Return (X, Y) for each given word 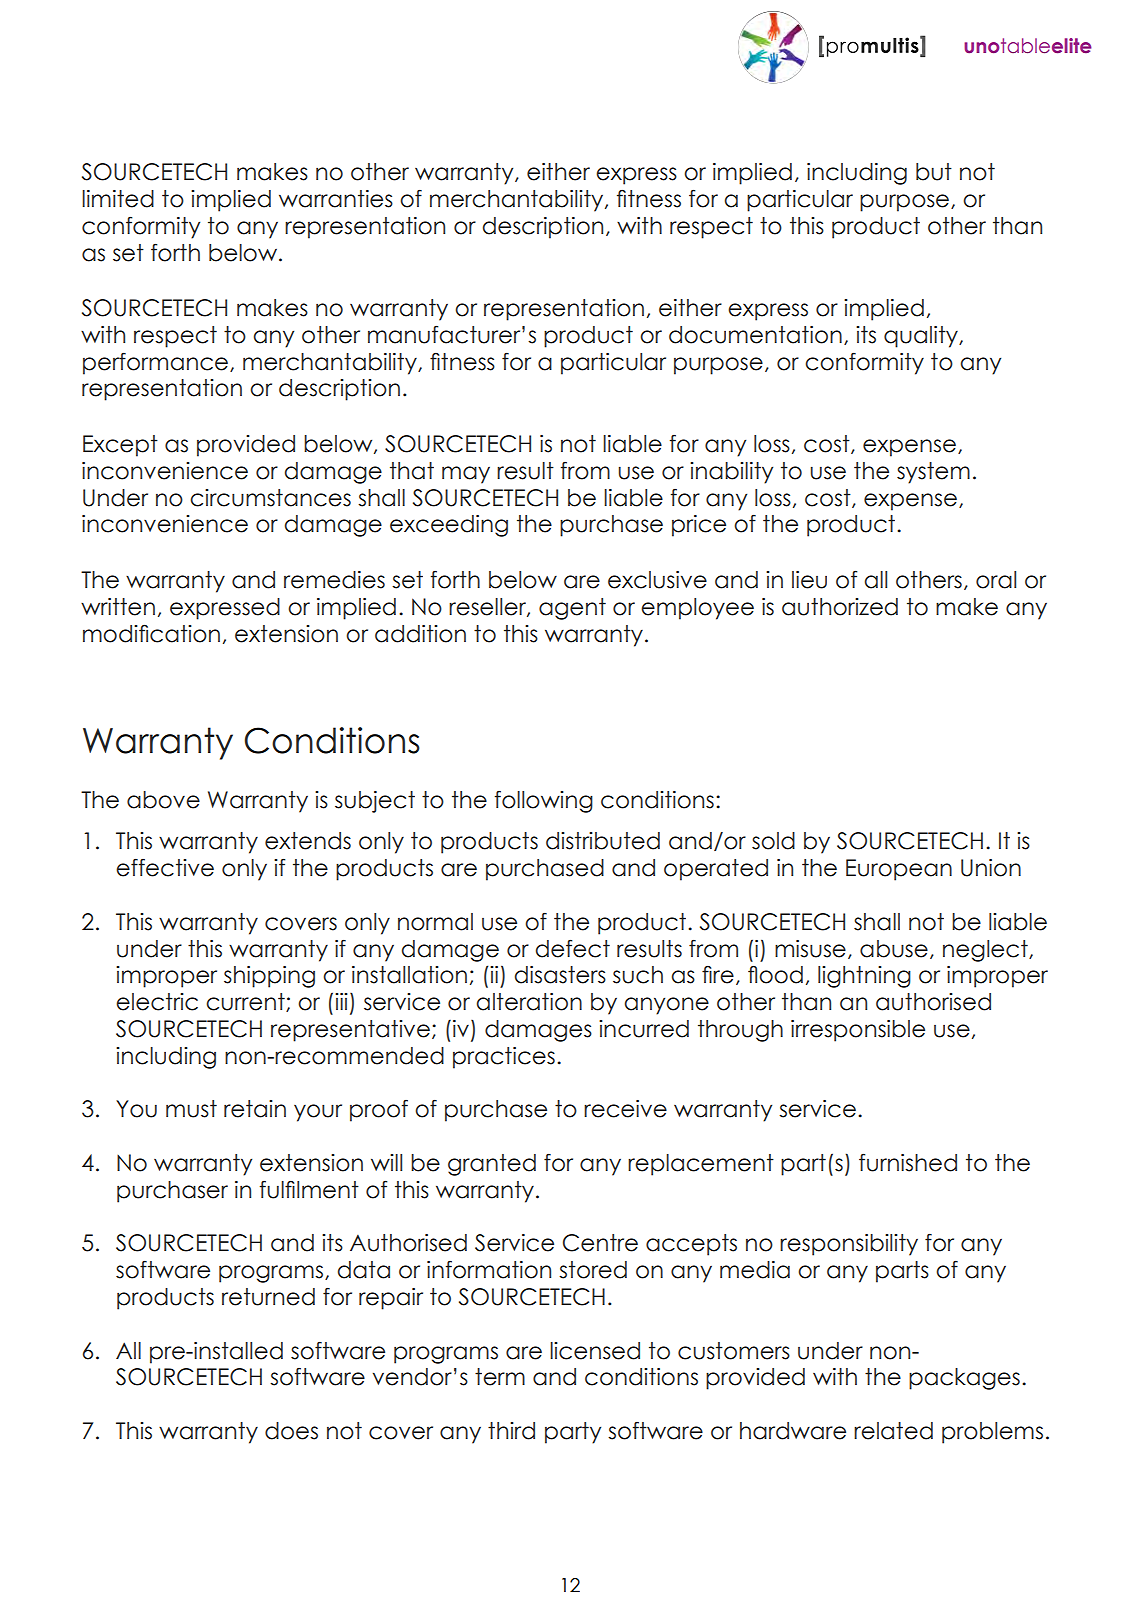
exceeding (449, 526)
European (899, 870)
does (291, 1431)
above (163, 800)
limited (118, 199)
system (933, 473)
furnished (908, 1162)
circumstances (270, 498)
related (893, 1431)
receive (625, 1109)
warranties (336, 199)
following (544, 802)
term (500, 1377)
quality (922, 337)
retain (255, 1109)
